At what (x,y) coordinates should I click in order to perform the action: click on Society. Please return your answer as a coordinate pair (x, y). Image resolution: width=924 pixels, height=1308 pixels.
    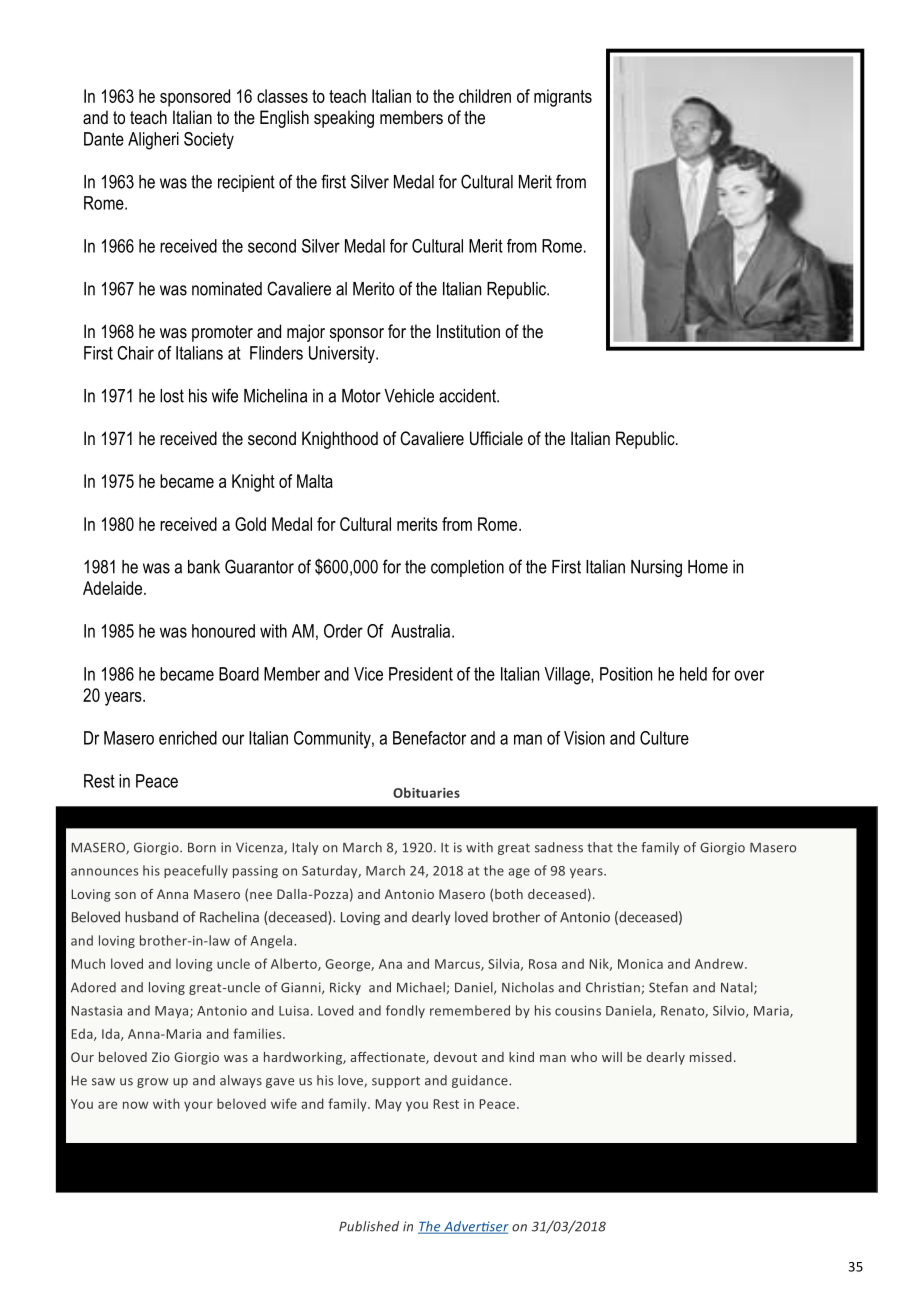
    Looking at the image, I should click on (209, 140).
